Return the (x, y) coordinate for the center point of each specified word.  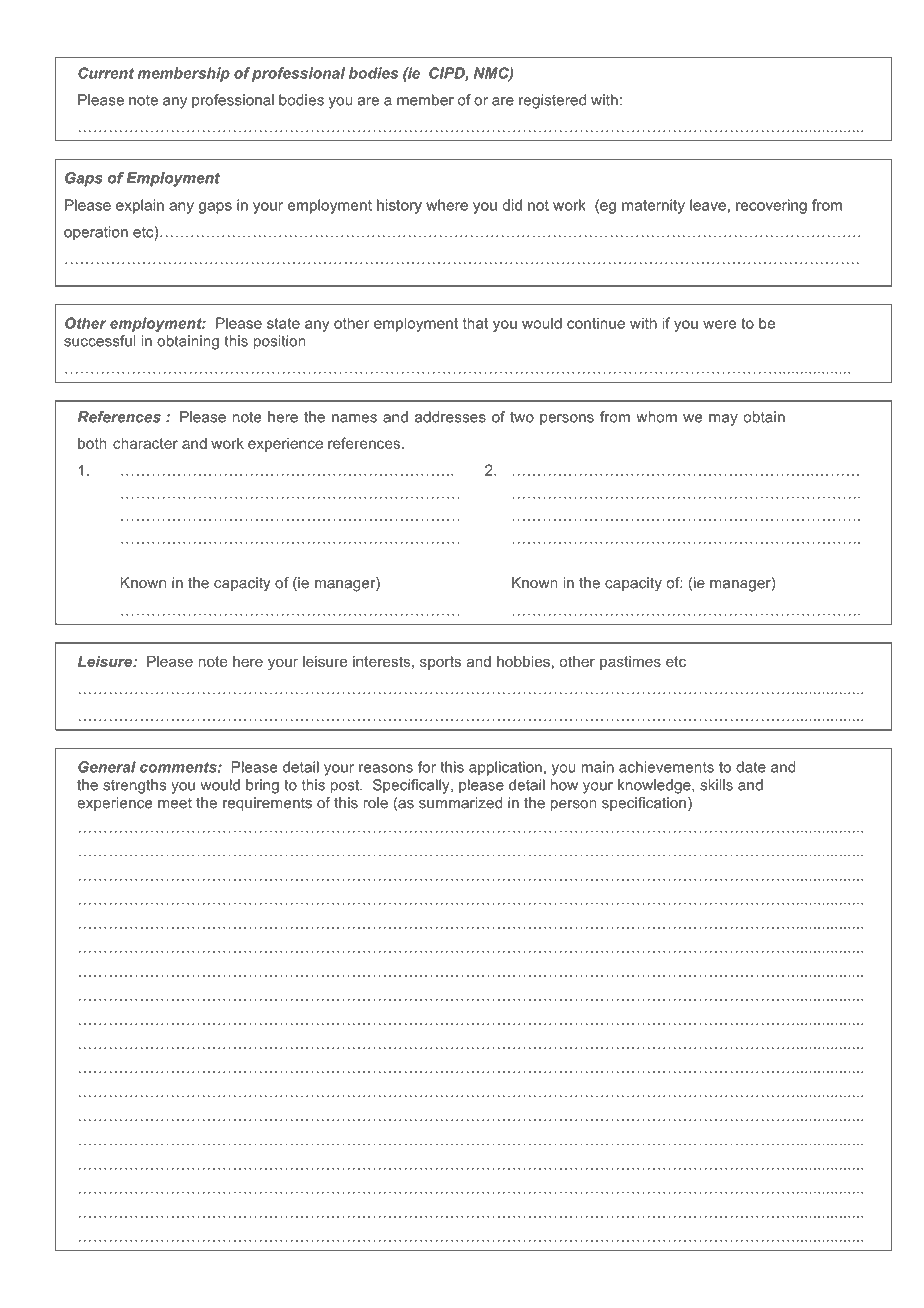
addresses (450, 417)
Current (106, 73)
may (723, 420)
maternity (653, 206)
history (399, 206)
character (145, 443)
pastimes (630, 663)
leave (708, 205)
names (354, 418)
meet (175, 803)
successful (100, 341)
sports (440, 663)
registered (552, 101)
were (719, 324)
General (107, 767)
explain (140, 206)
